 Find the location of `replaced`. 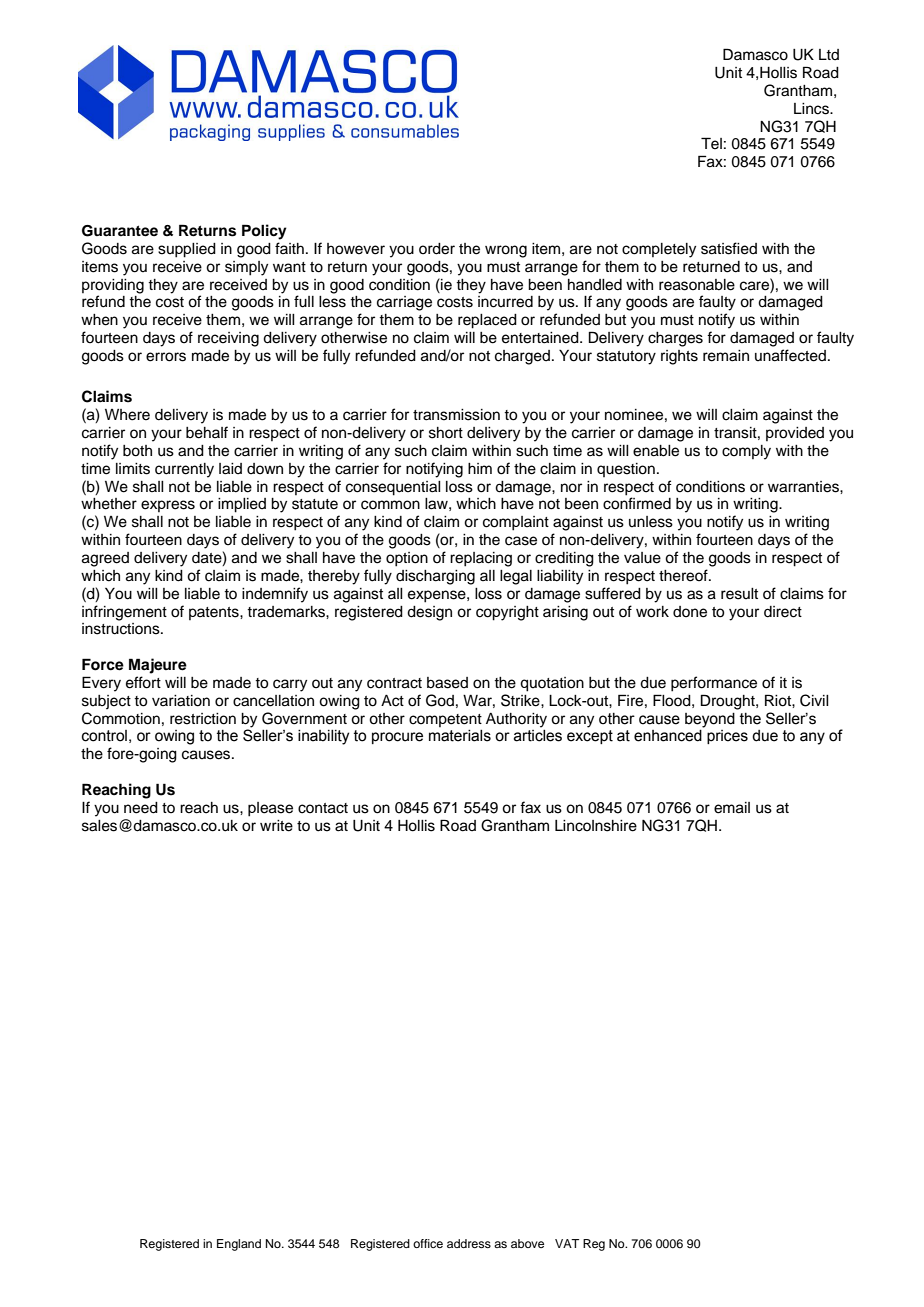

replaced is located at coordinates (487, 321).
